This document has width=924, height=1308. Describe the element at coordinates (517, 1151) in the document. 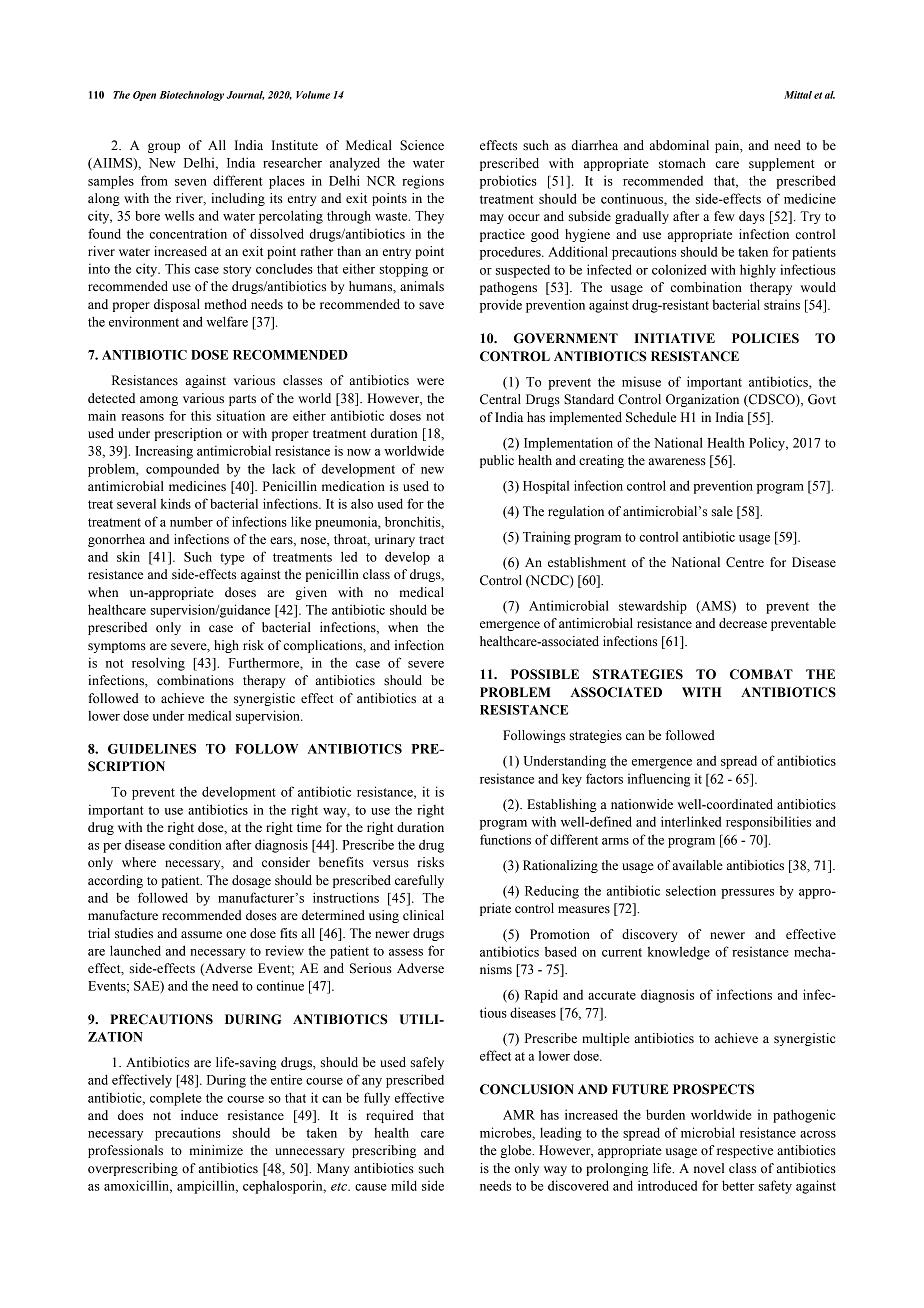

I see `globe` at that location.
